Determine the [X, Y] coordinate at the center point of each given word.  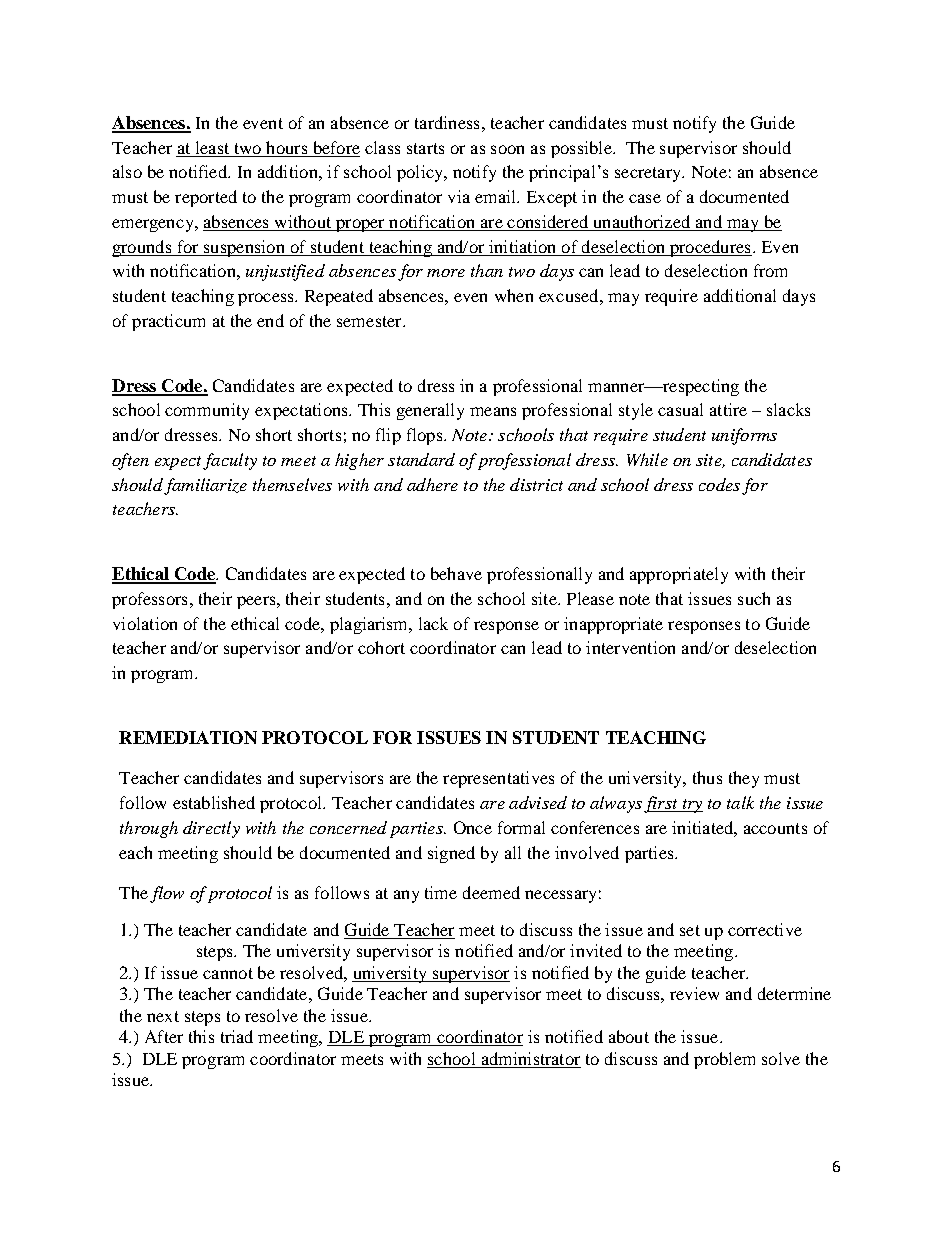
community [207, 411]
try [691, 806]
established [214, 802]
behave [456, 573]
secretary [649, 174]
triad [237, 1036]
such [754, 598]
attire [728, 409]
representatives [498, 779]
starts [425, 148]
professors [149, 600]
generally [430, 411]
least [212, 147]
